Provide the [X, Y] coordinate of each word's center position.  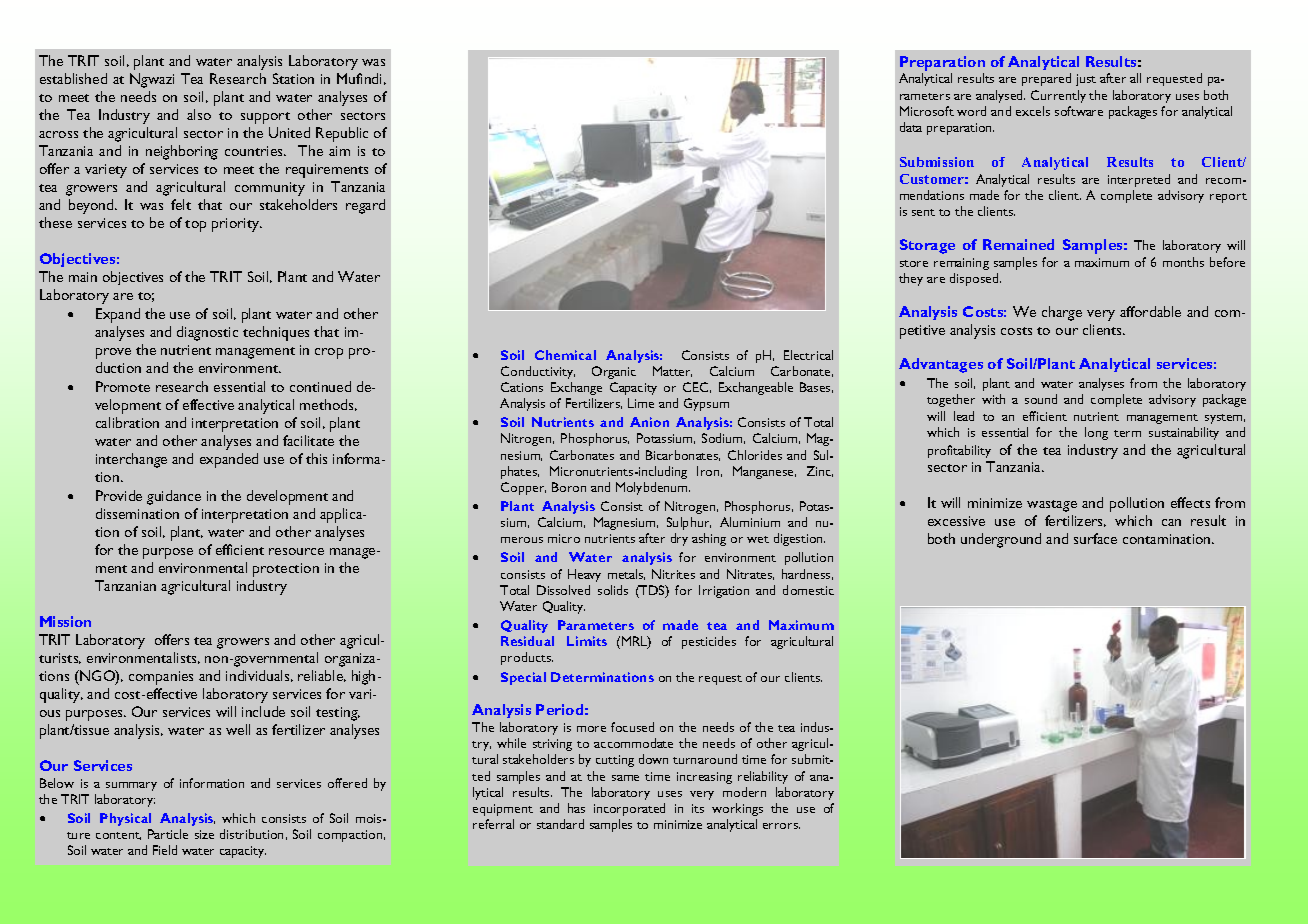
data [911, 127]
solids [613, 590]
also [199, 114]
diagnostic [207, 333]
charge [1062, 313]
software [1079, 111]
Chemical [565, 355]
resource [296, 551]
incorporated [629, 809]
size [204, 834]
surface [1095, 538]
